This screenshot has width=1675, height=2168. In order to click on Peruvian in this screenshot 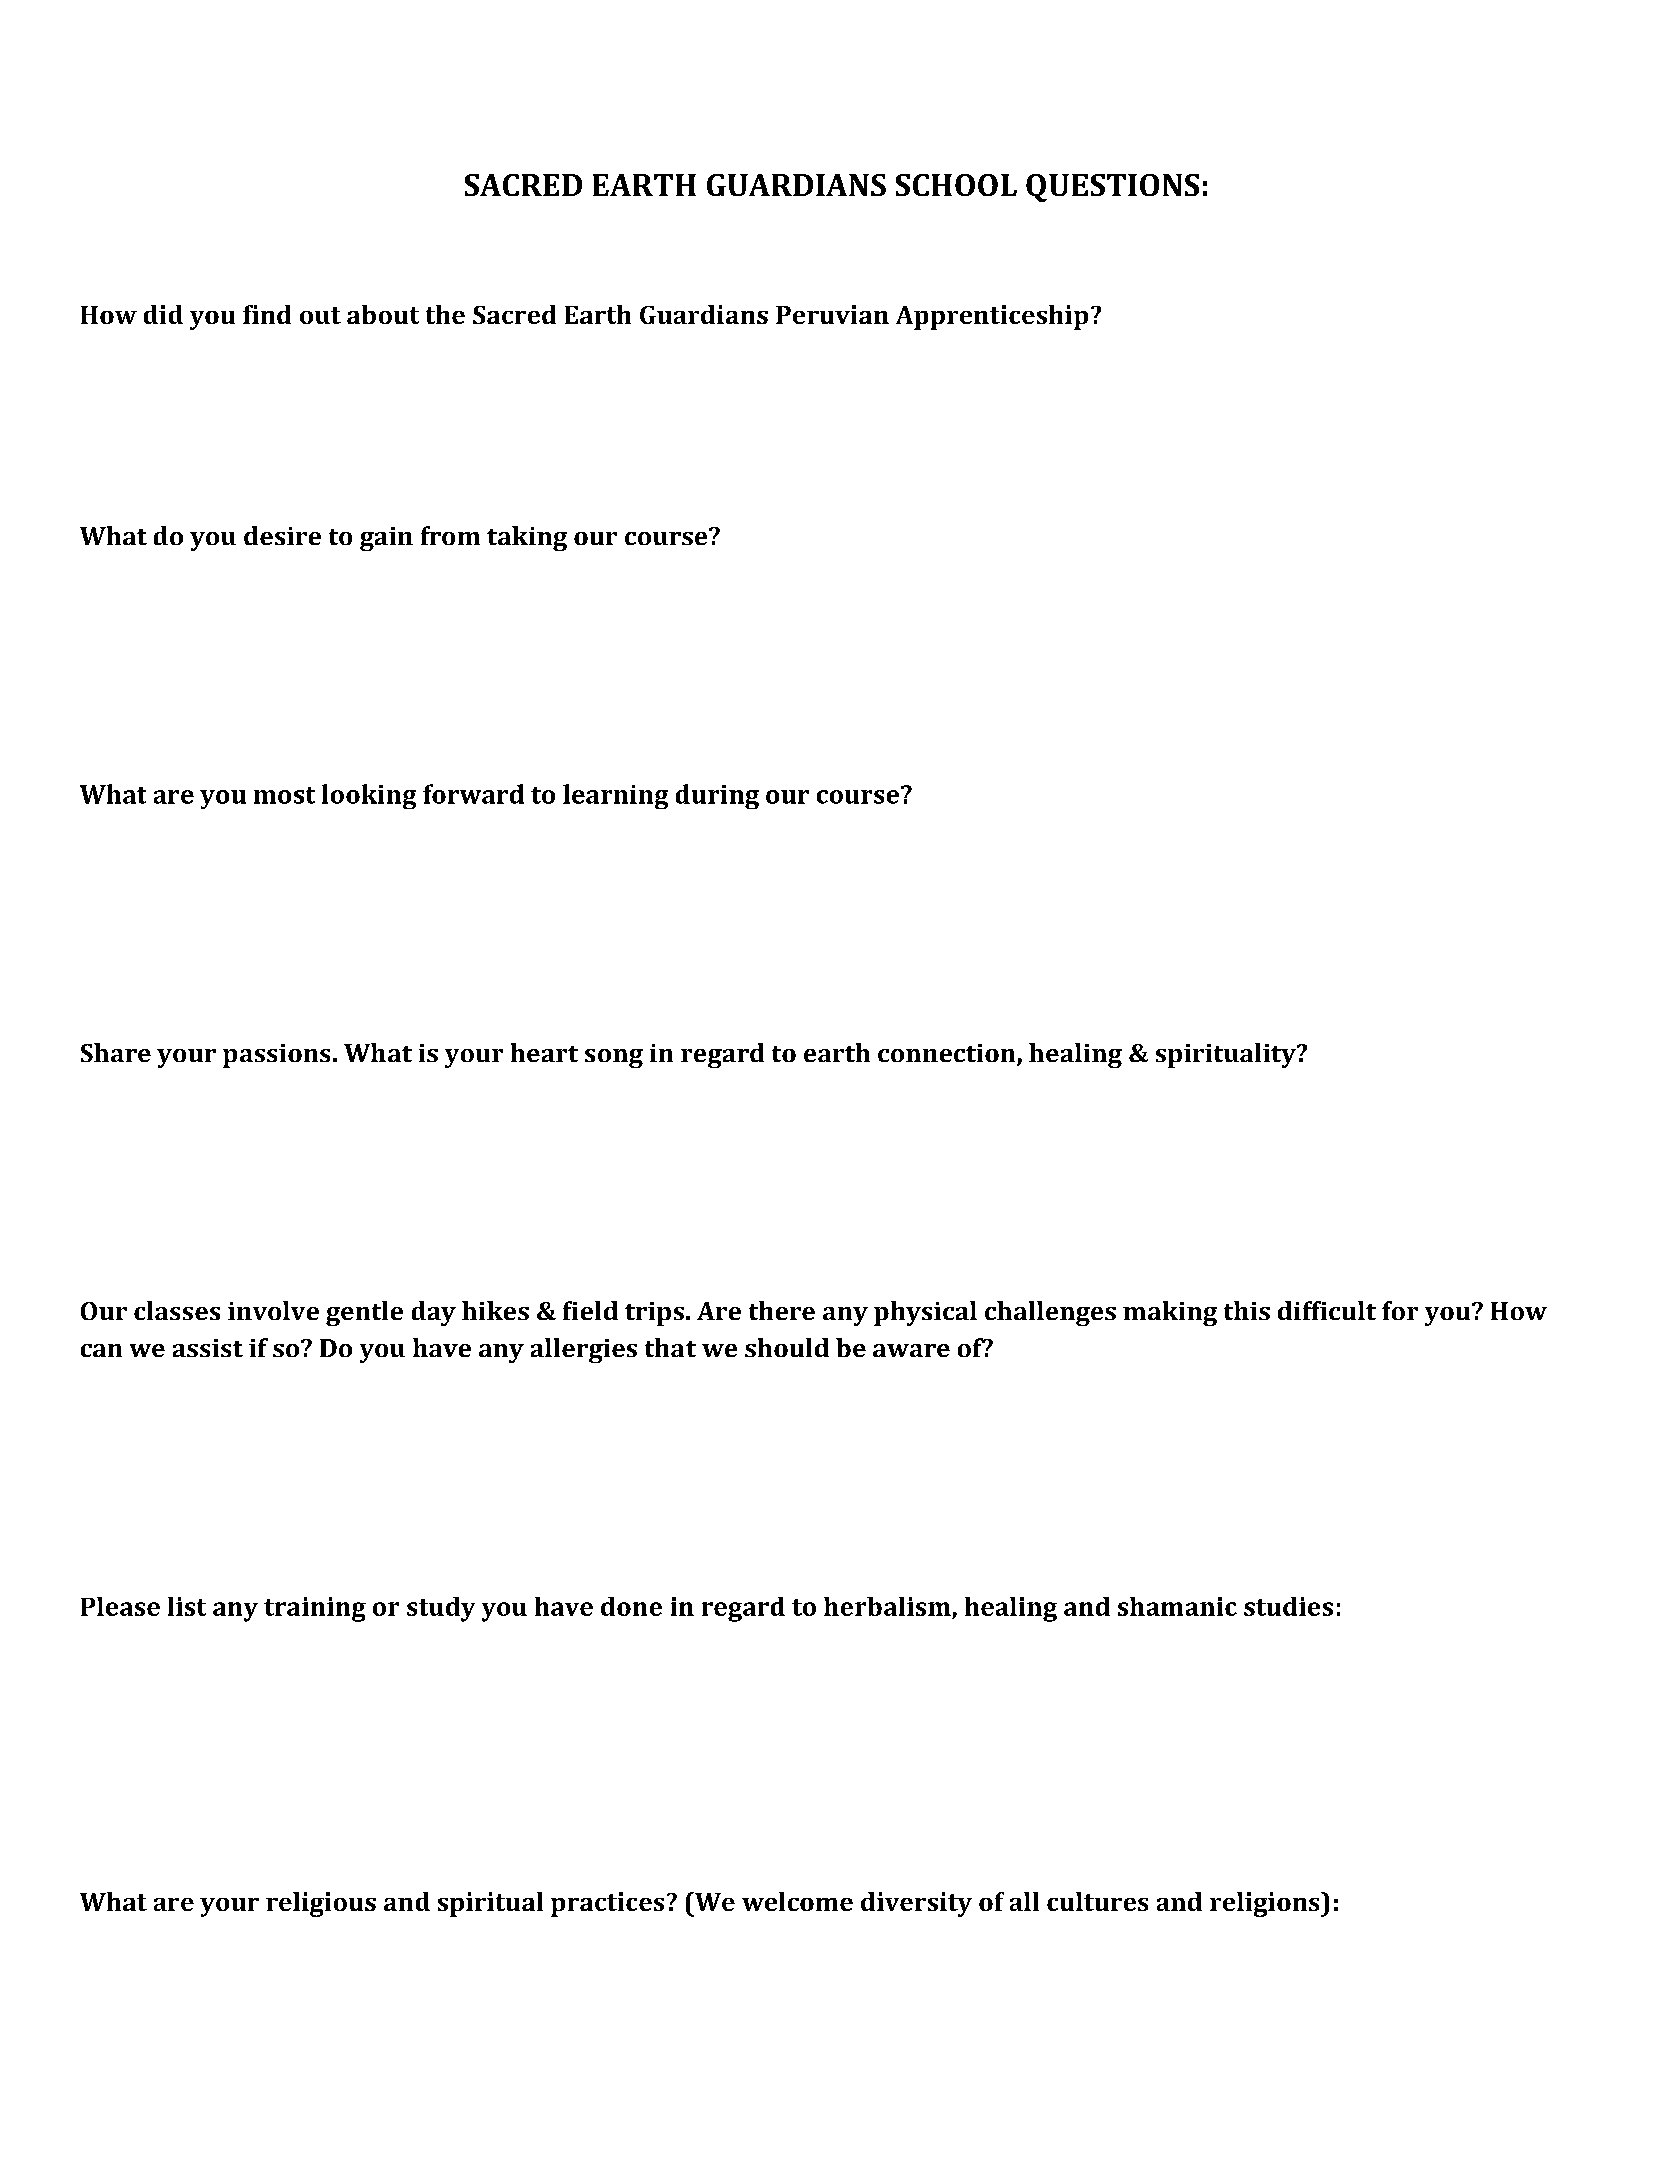, I will do `click(832, 314)`.
